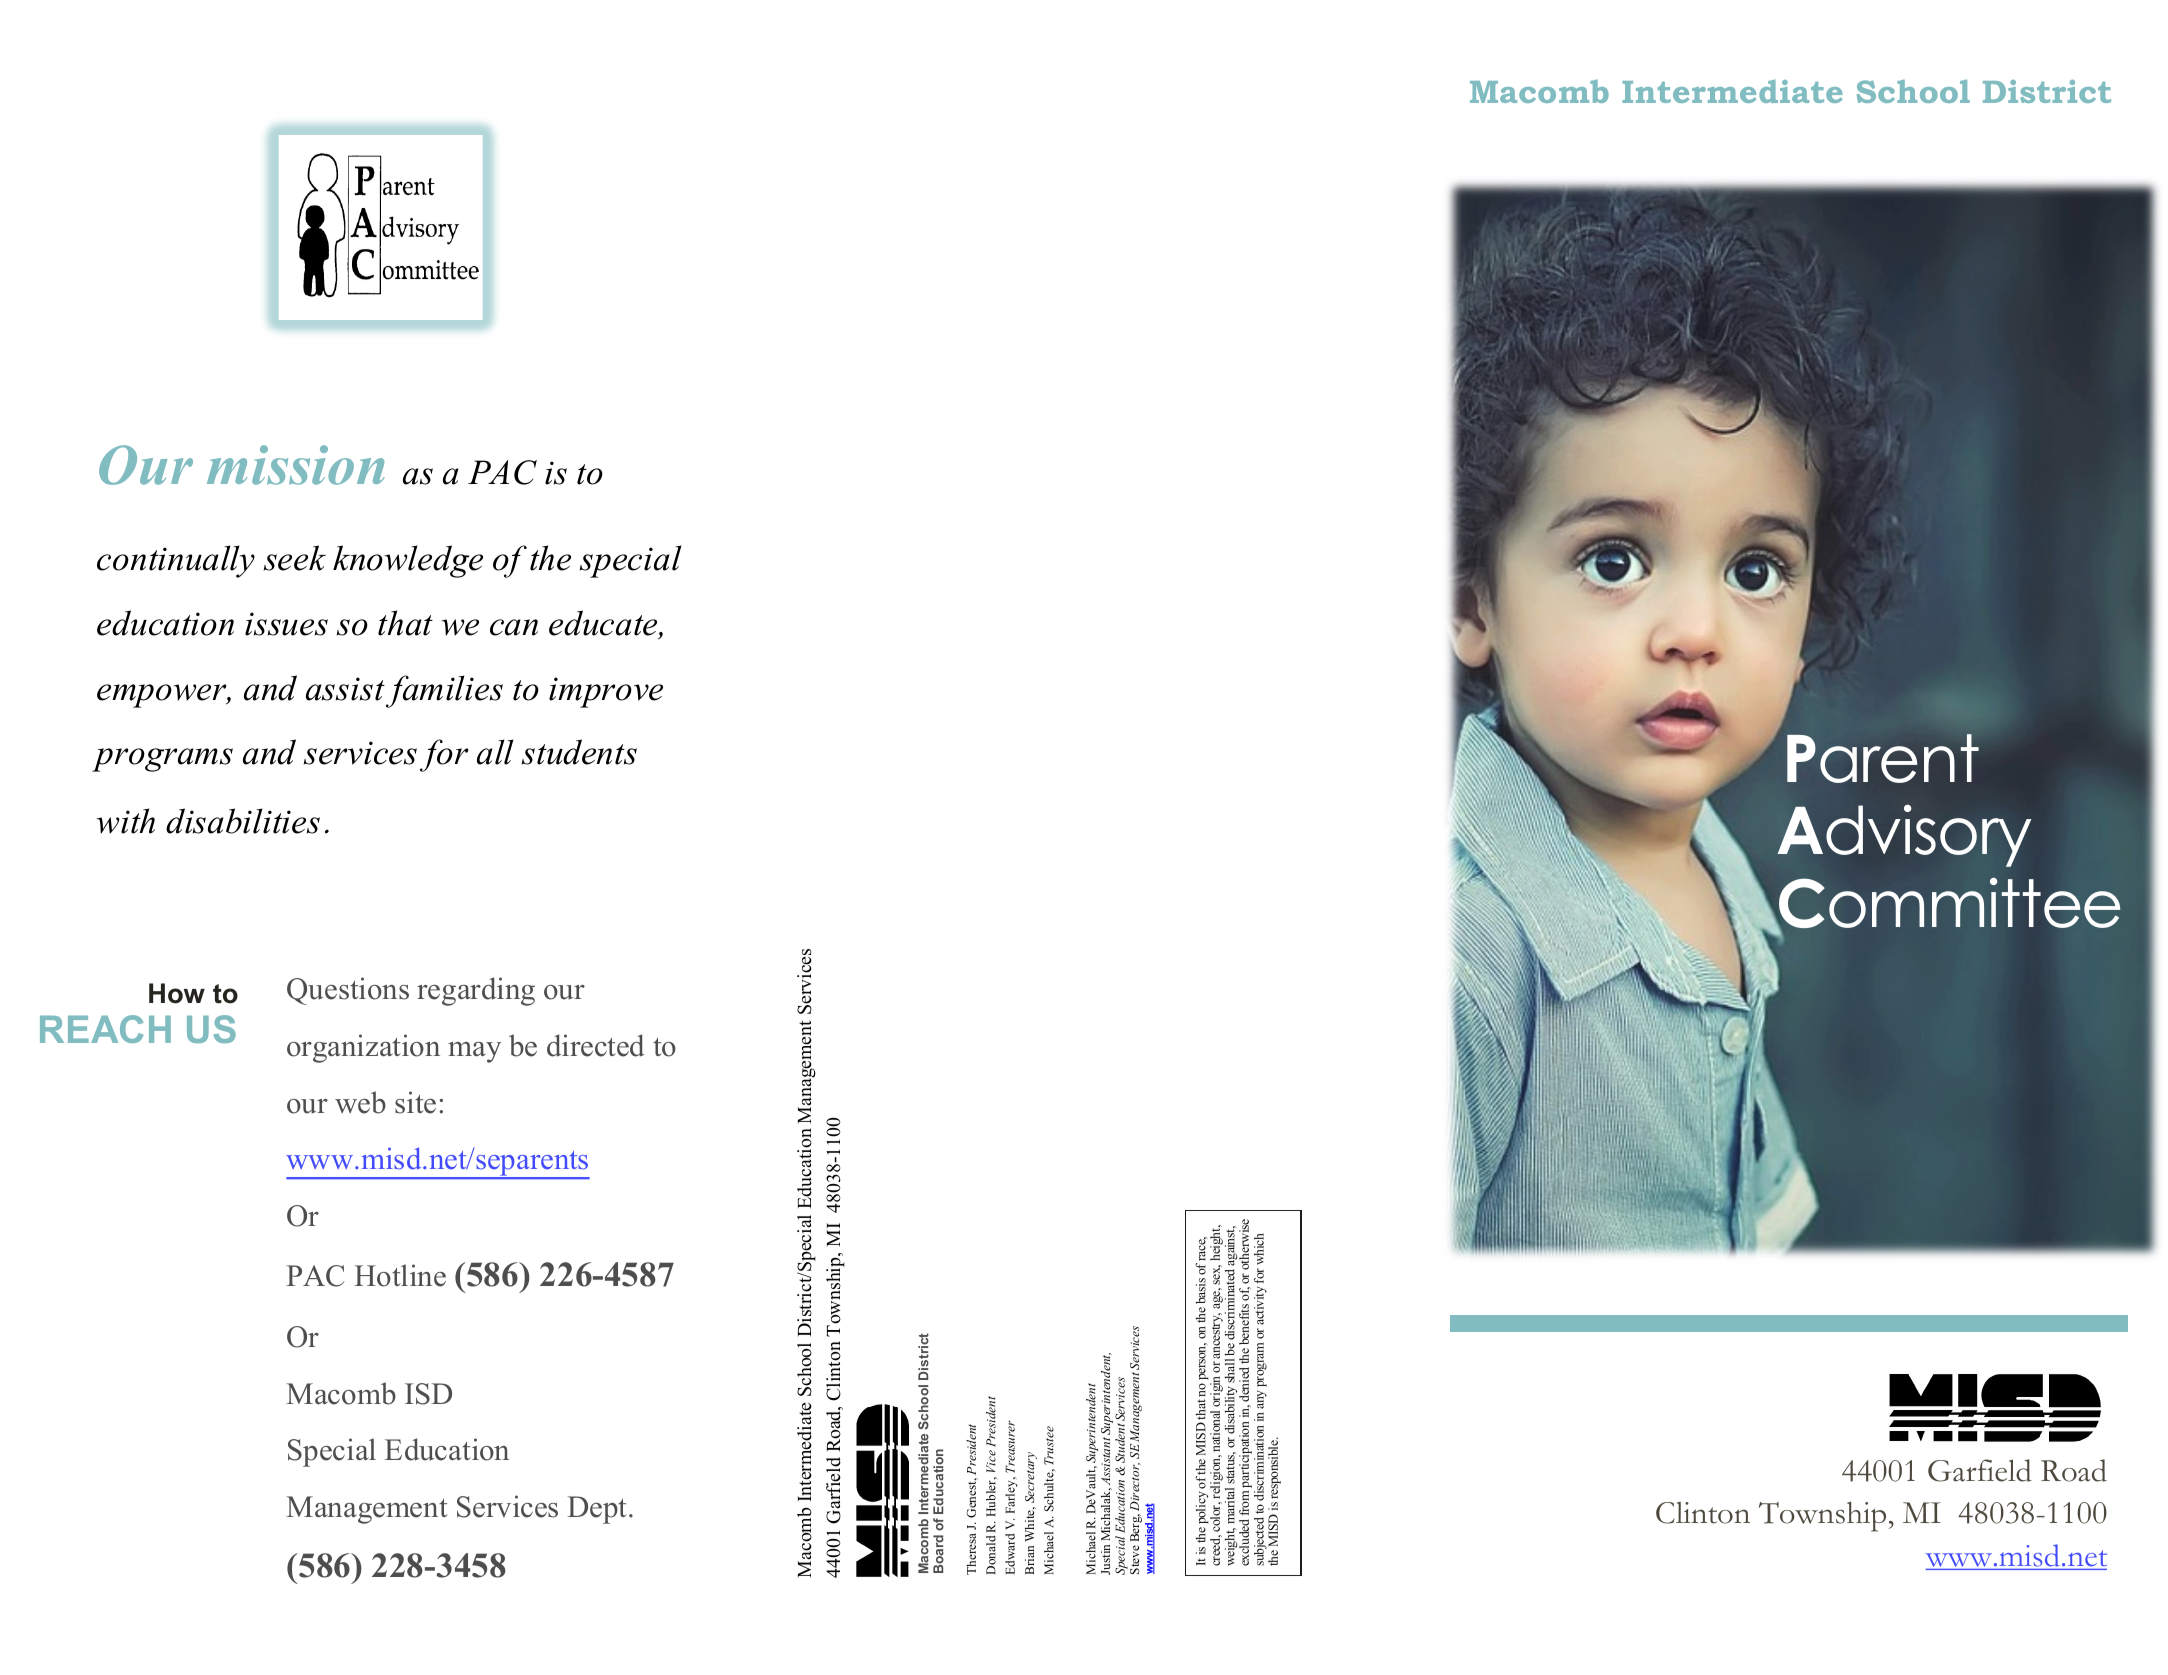 The image size is (2168, 1675). I want to click on may, so click(474, 1052).
